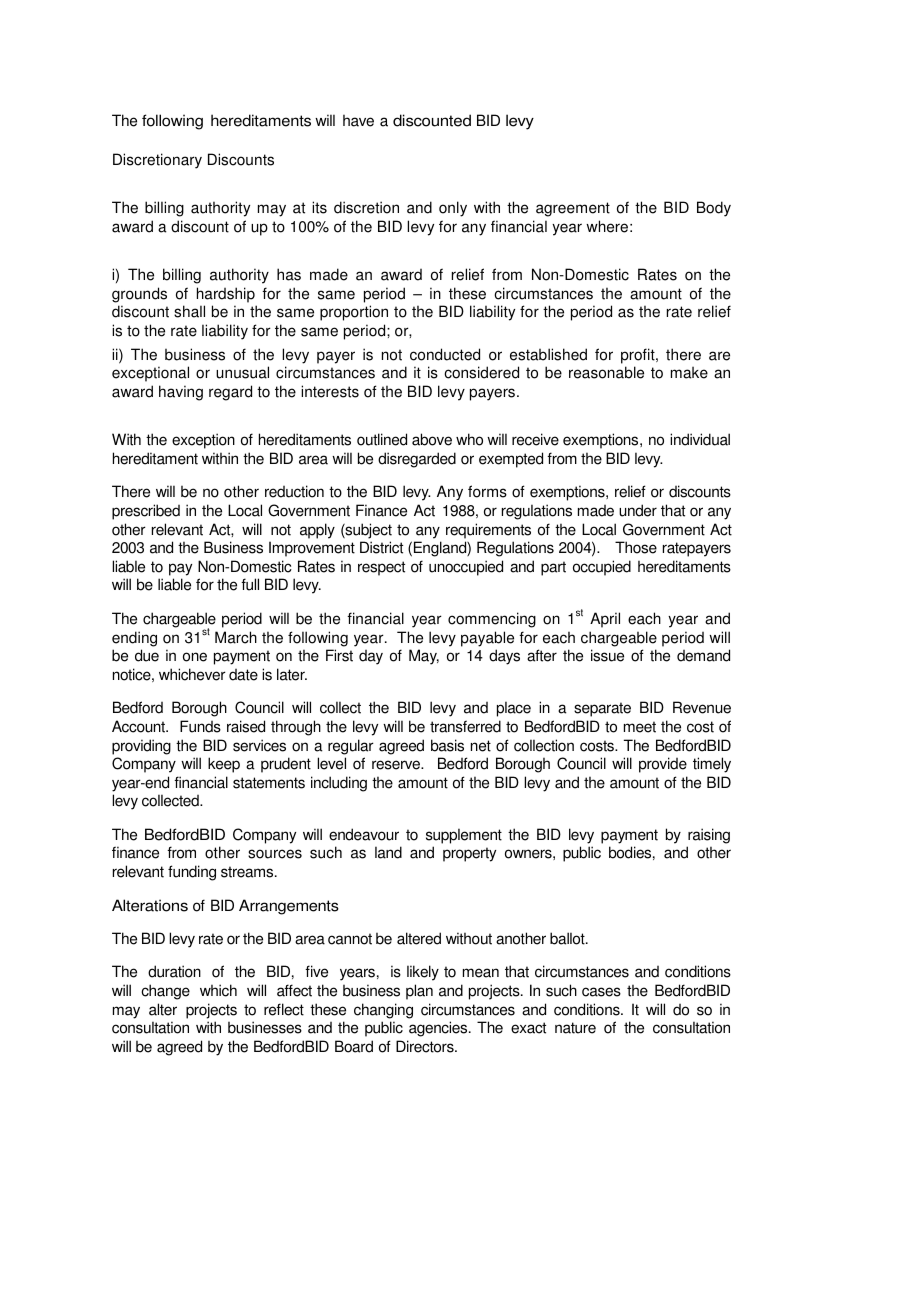 This screenshot has height=1308, width=924. What do you see at coordinates (358, 121) in the screenshot?
I see `have` at bounding box center [358, 121].
